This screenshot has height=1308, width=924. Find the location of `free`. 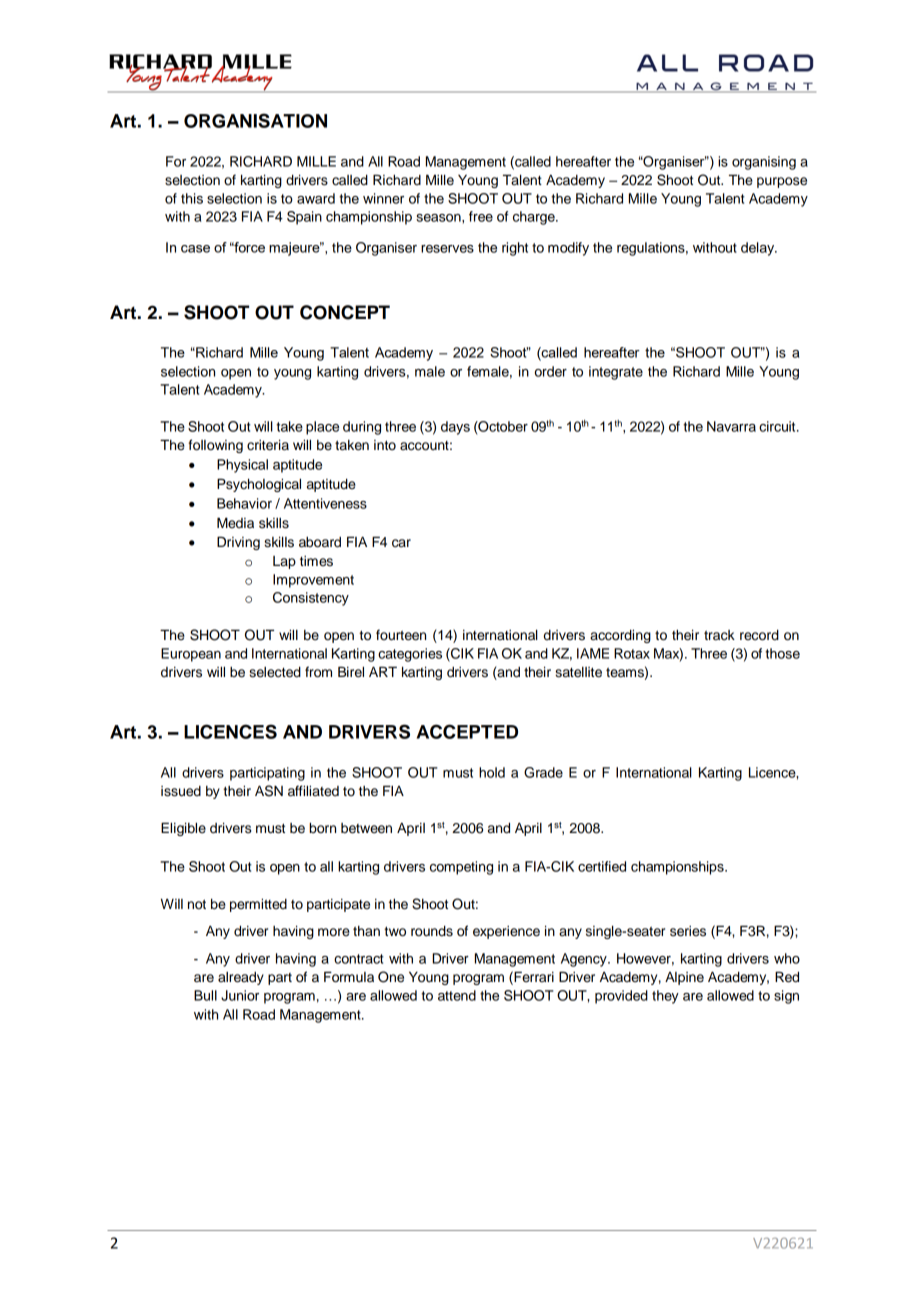

free is located at coordinates (481, 216).
